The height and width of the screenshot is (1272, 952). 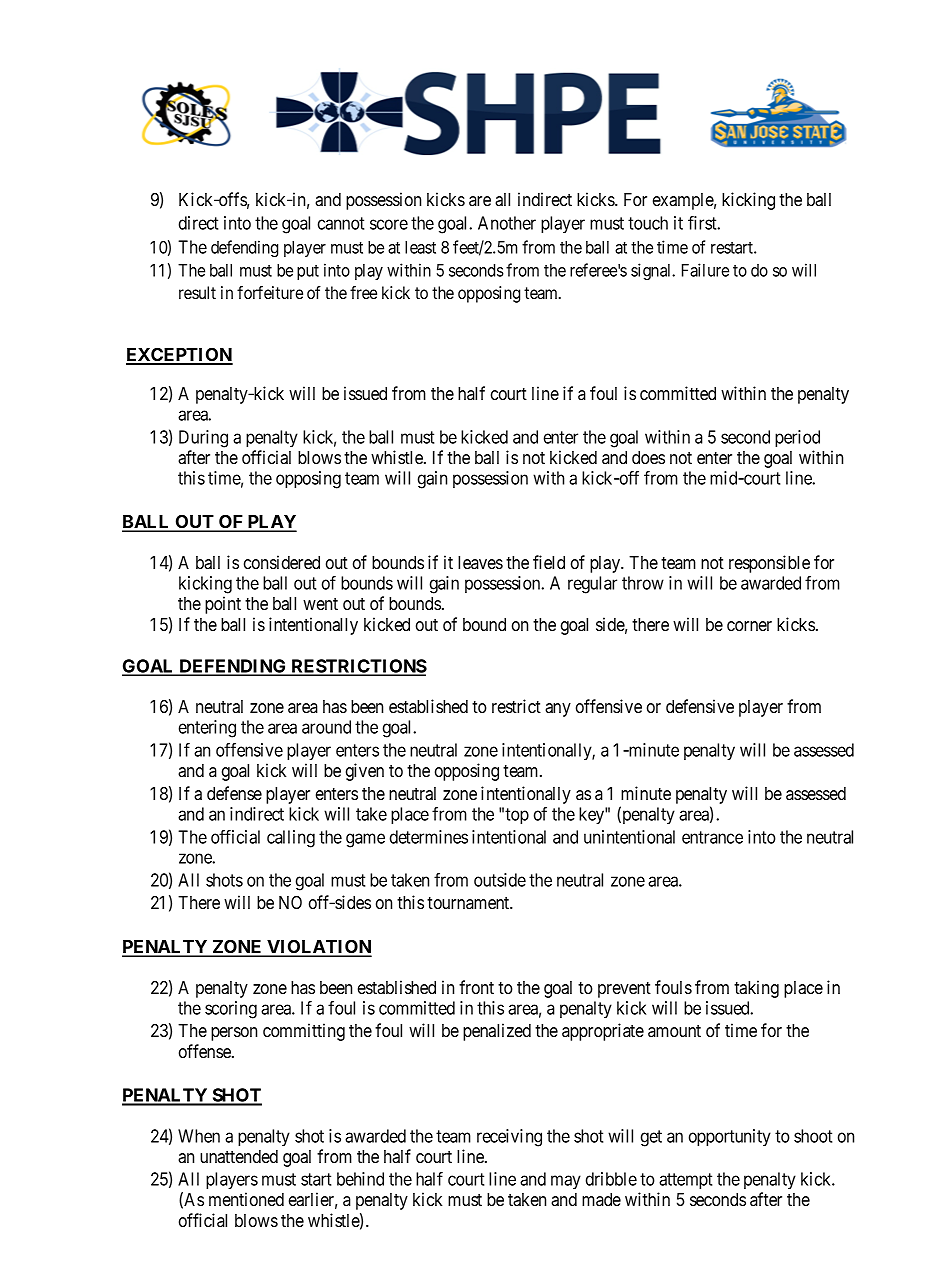 I want to click on opportunity, so click(x=730, y=1137).
